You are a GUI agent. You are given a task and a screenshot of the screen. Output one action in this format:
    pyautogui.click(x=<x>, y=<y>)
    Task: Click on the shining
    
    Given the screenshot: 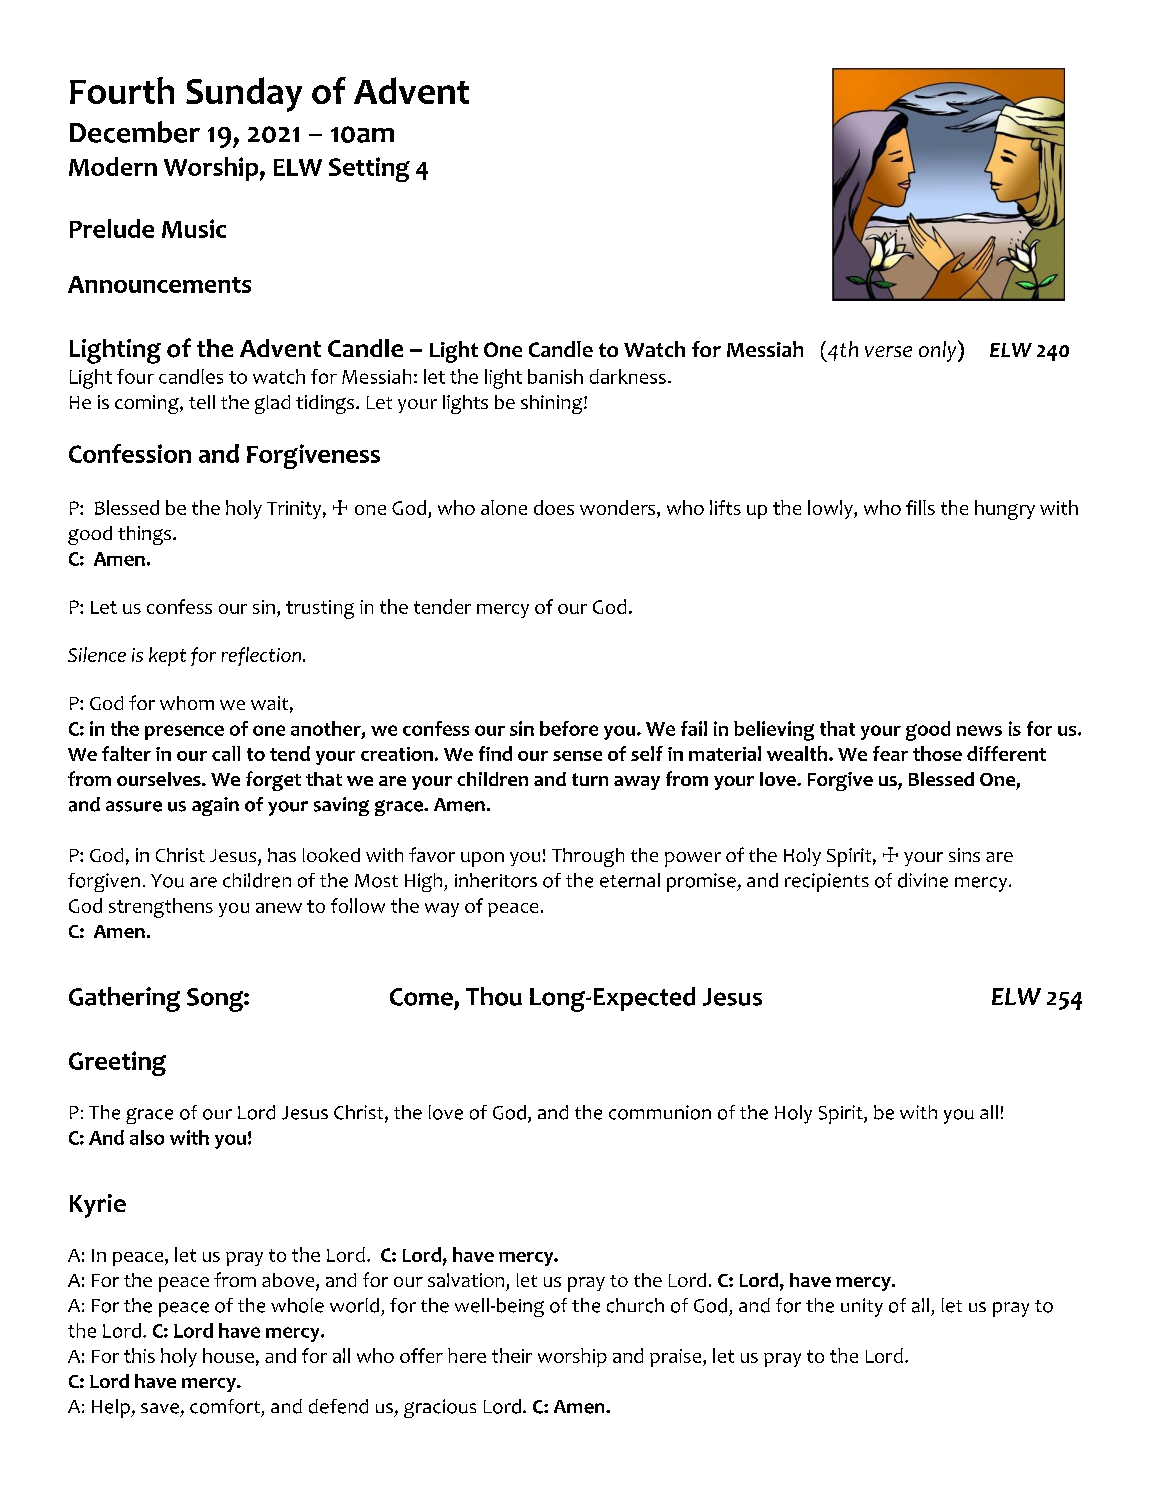 What is the action you would take?
    pyautogui.click(x=553, y=404)
